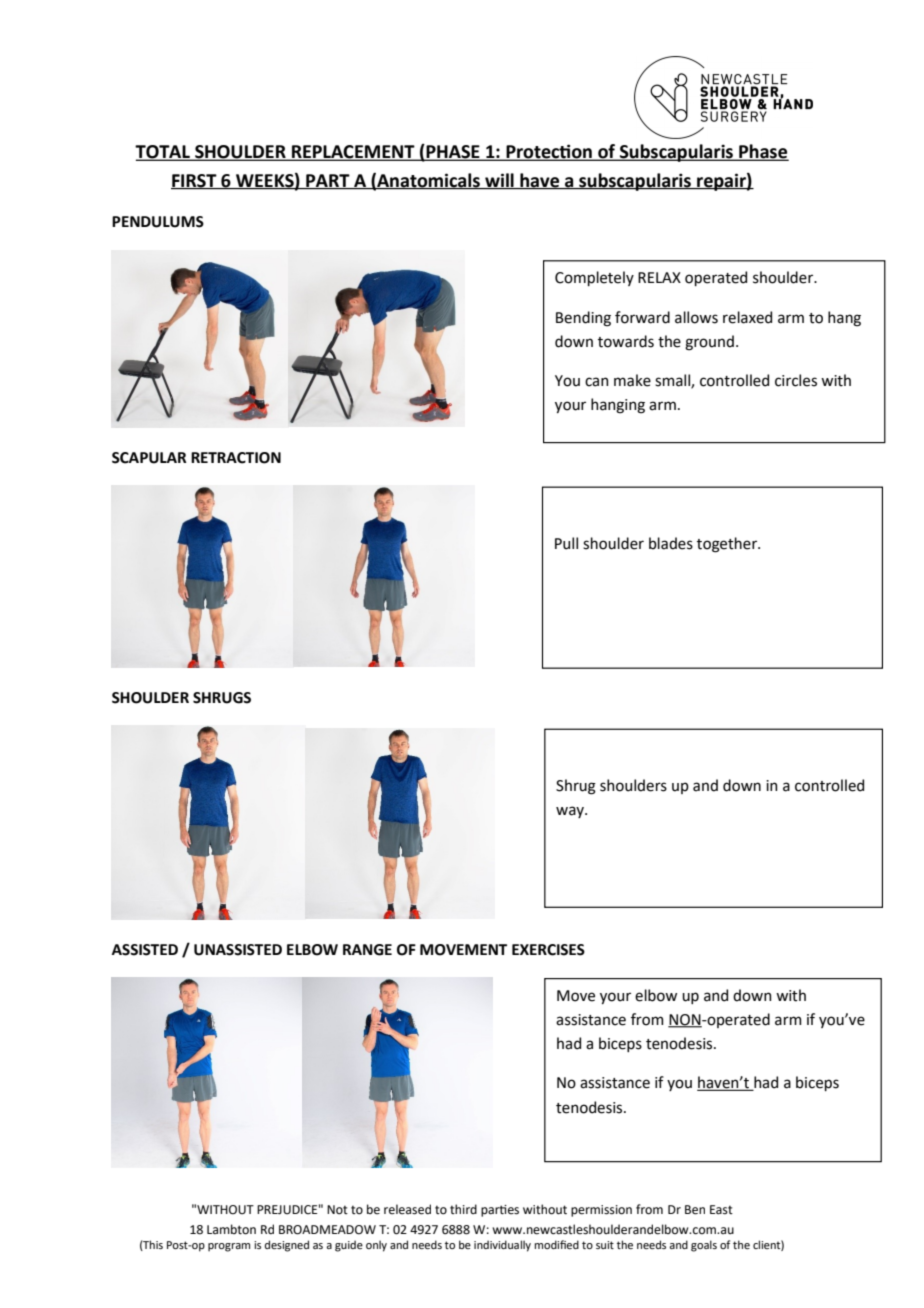 The image size is (924, 1308). What do you see at coordinates (704, 1246) in the screenshot?
I see `goals` at bounding box center [704, 1246].
